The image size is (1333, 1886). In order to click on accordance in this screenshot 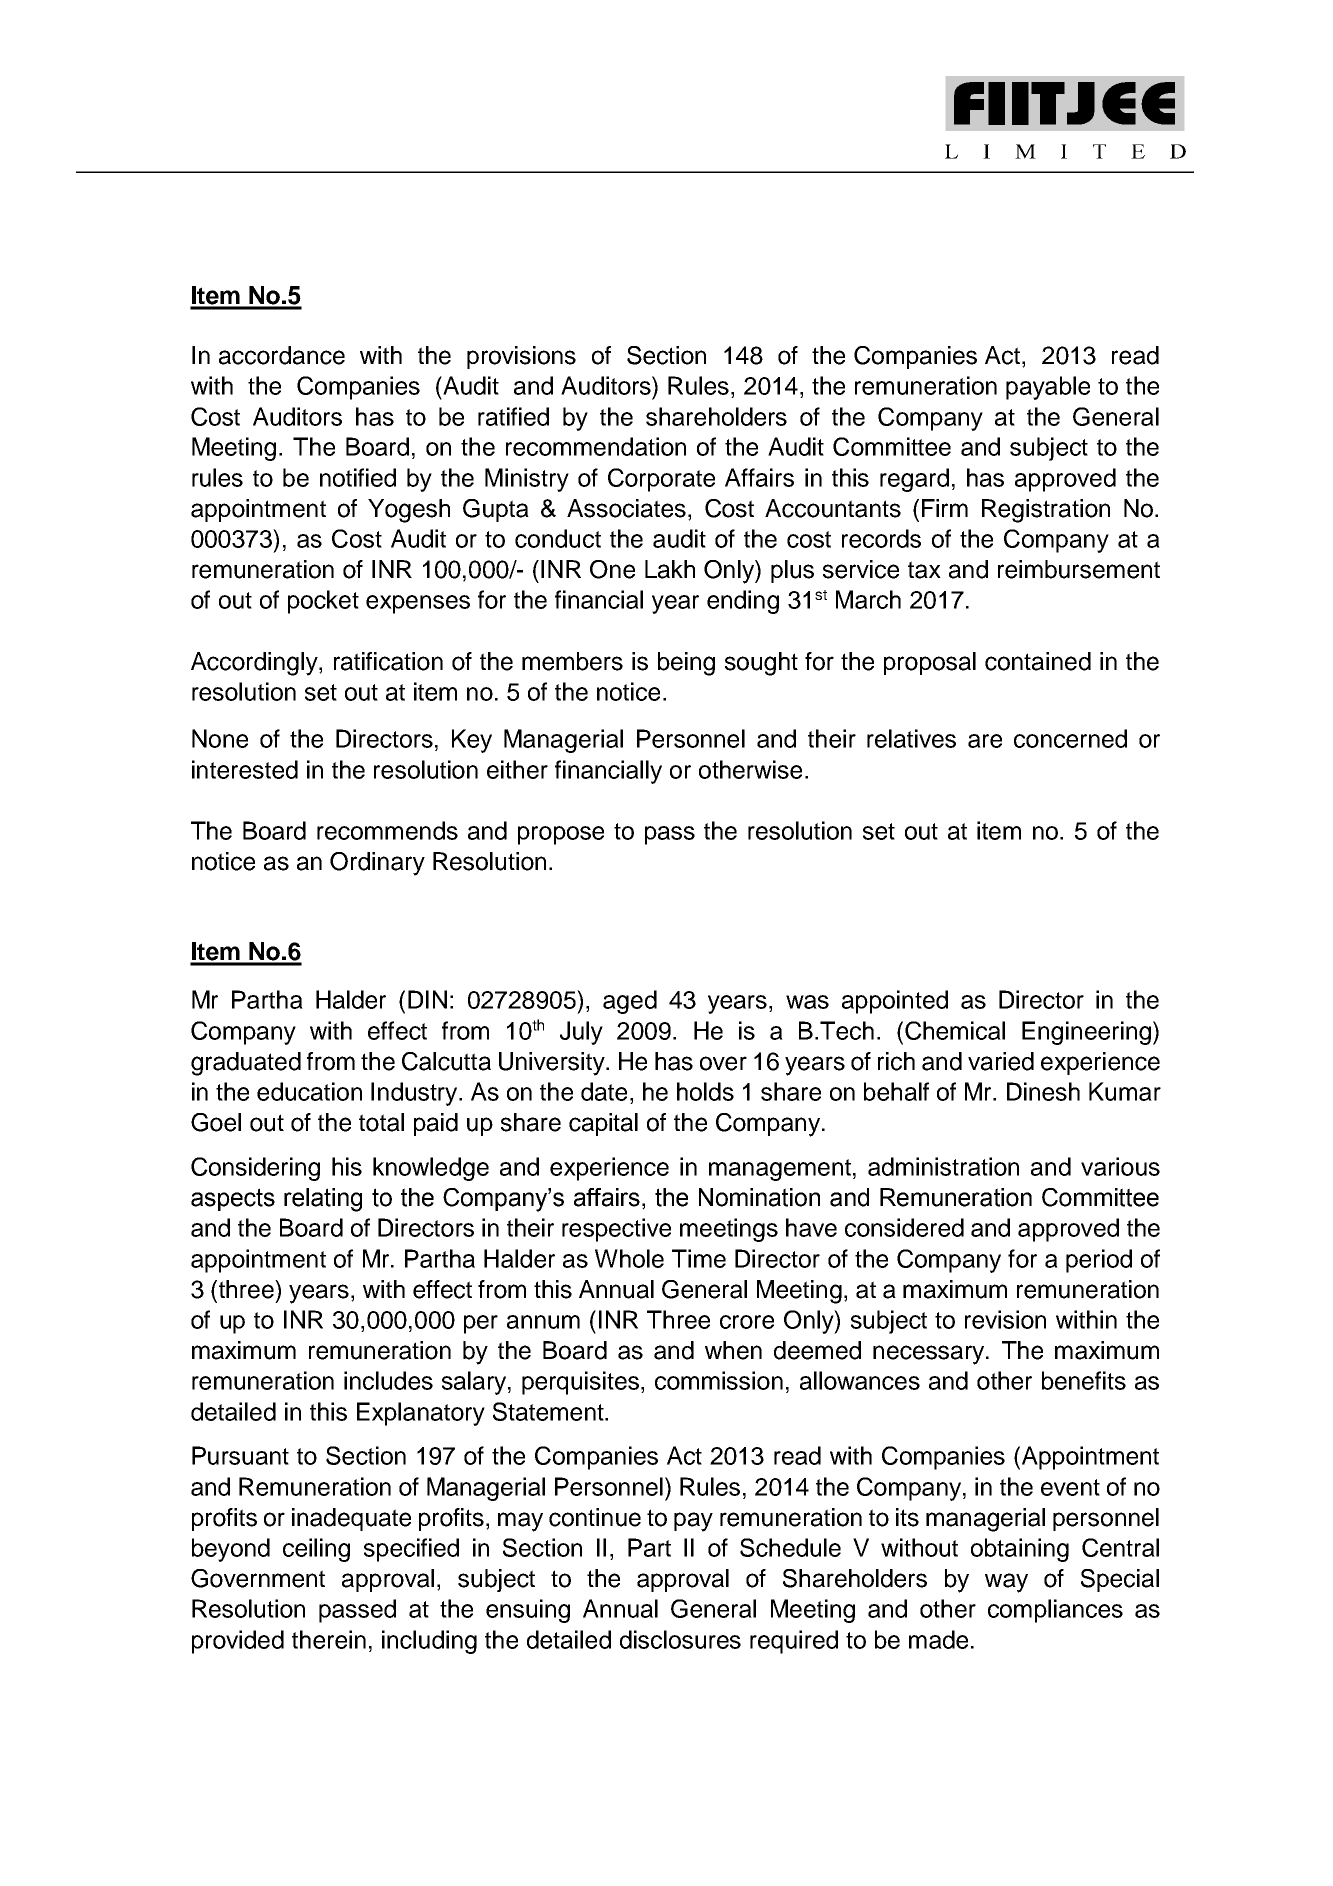, I will do `click(282, 355)`.
